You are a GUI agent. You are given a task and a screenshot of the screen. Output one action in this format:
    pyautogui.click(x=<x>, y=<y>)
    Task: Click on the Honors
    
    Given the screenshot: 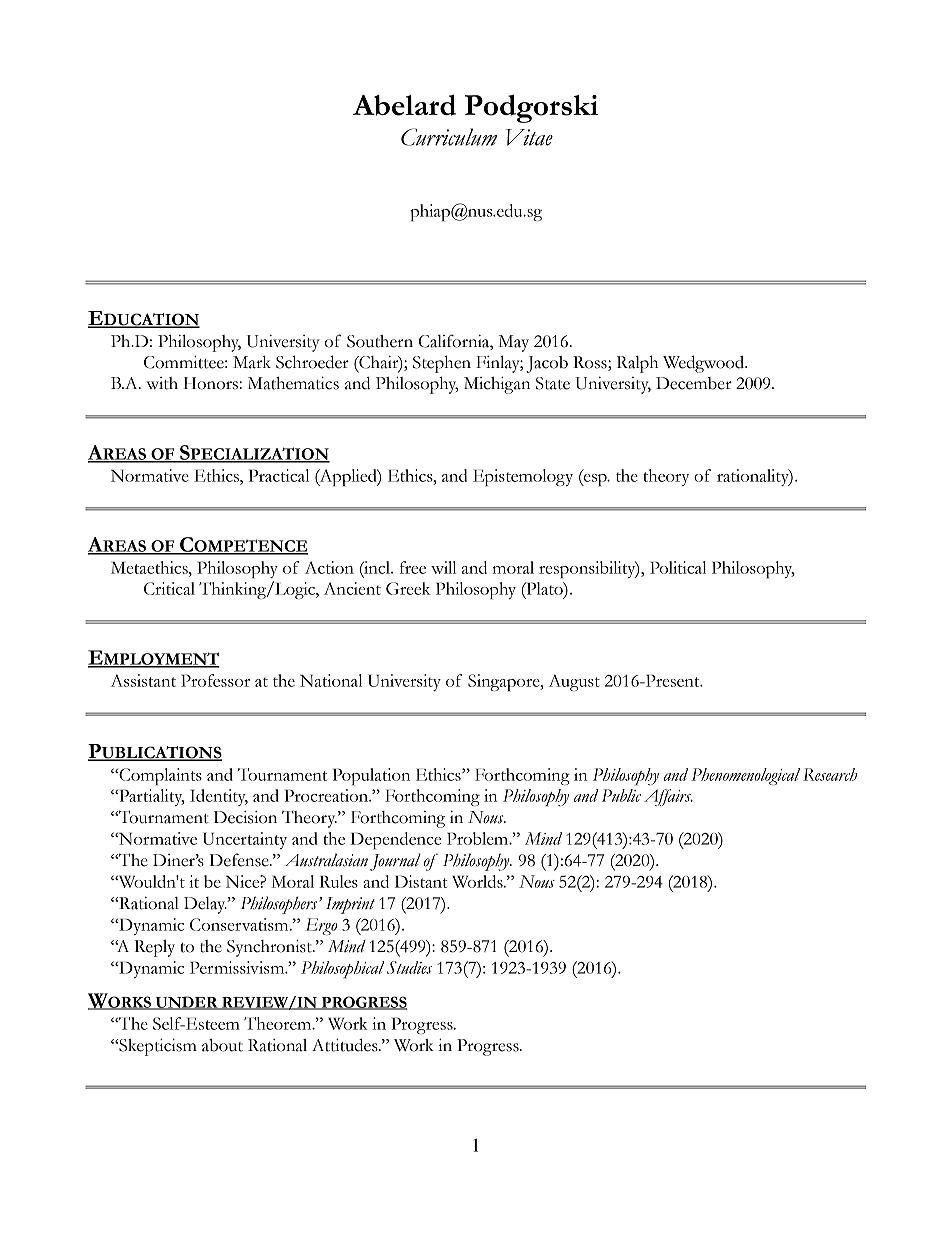 What is the action you would take?
    pyautogui.click(x=211, y=383)
